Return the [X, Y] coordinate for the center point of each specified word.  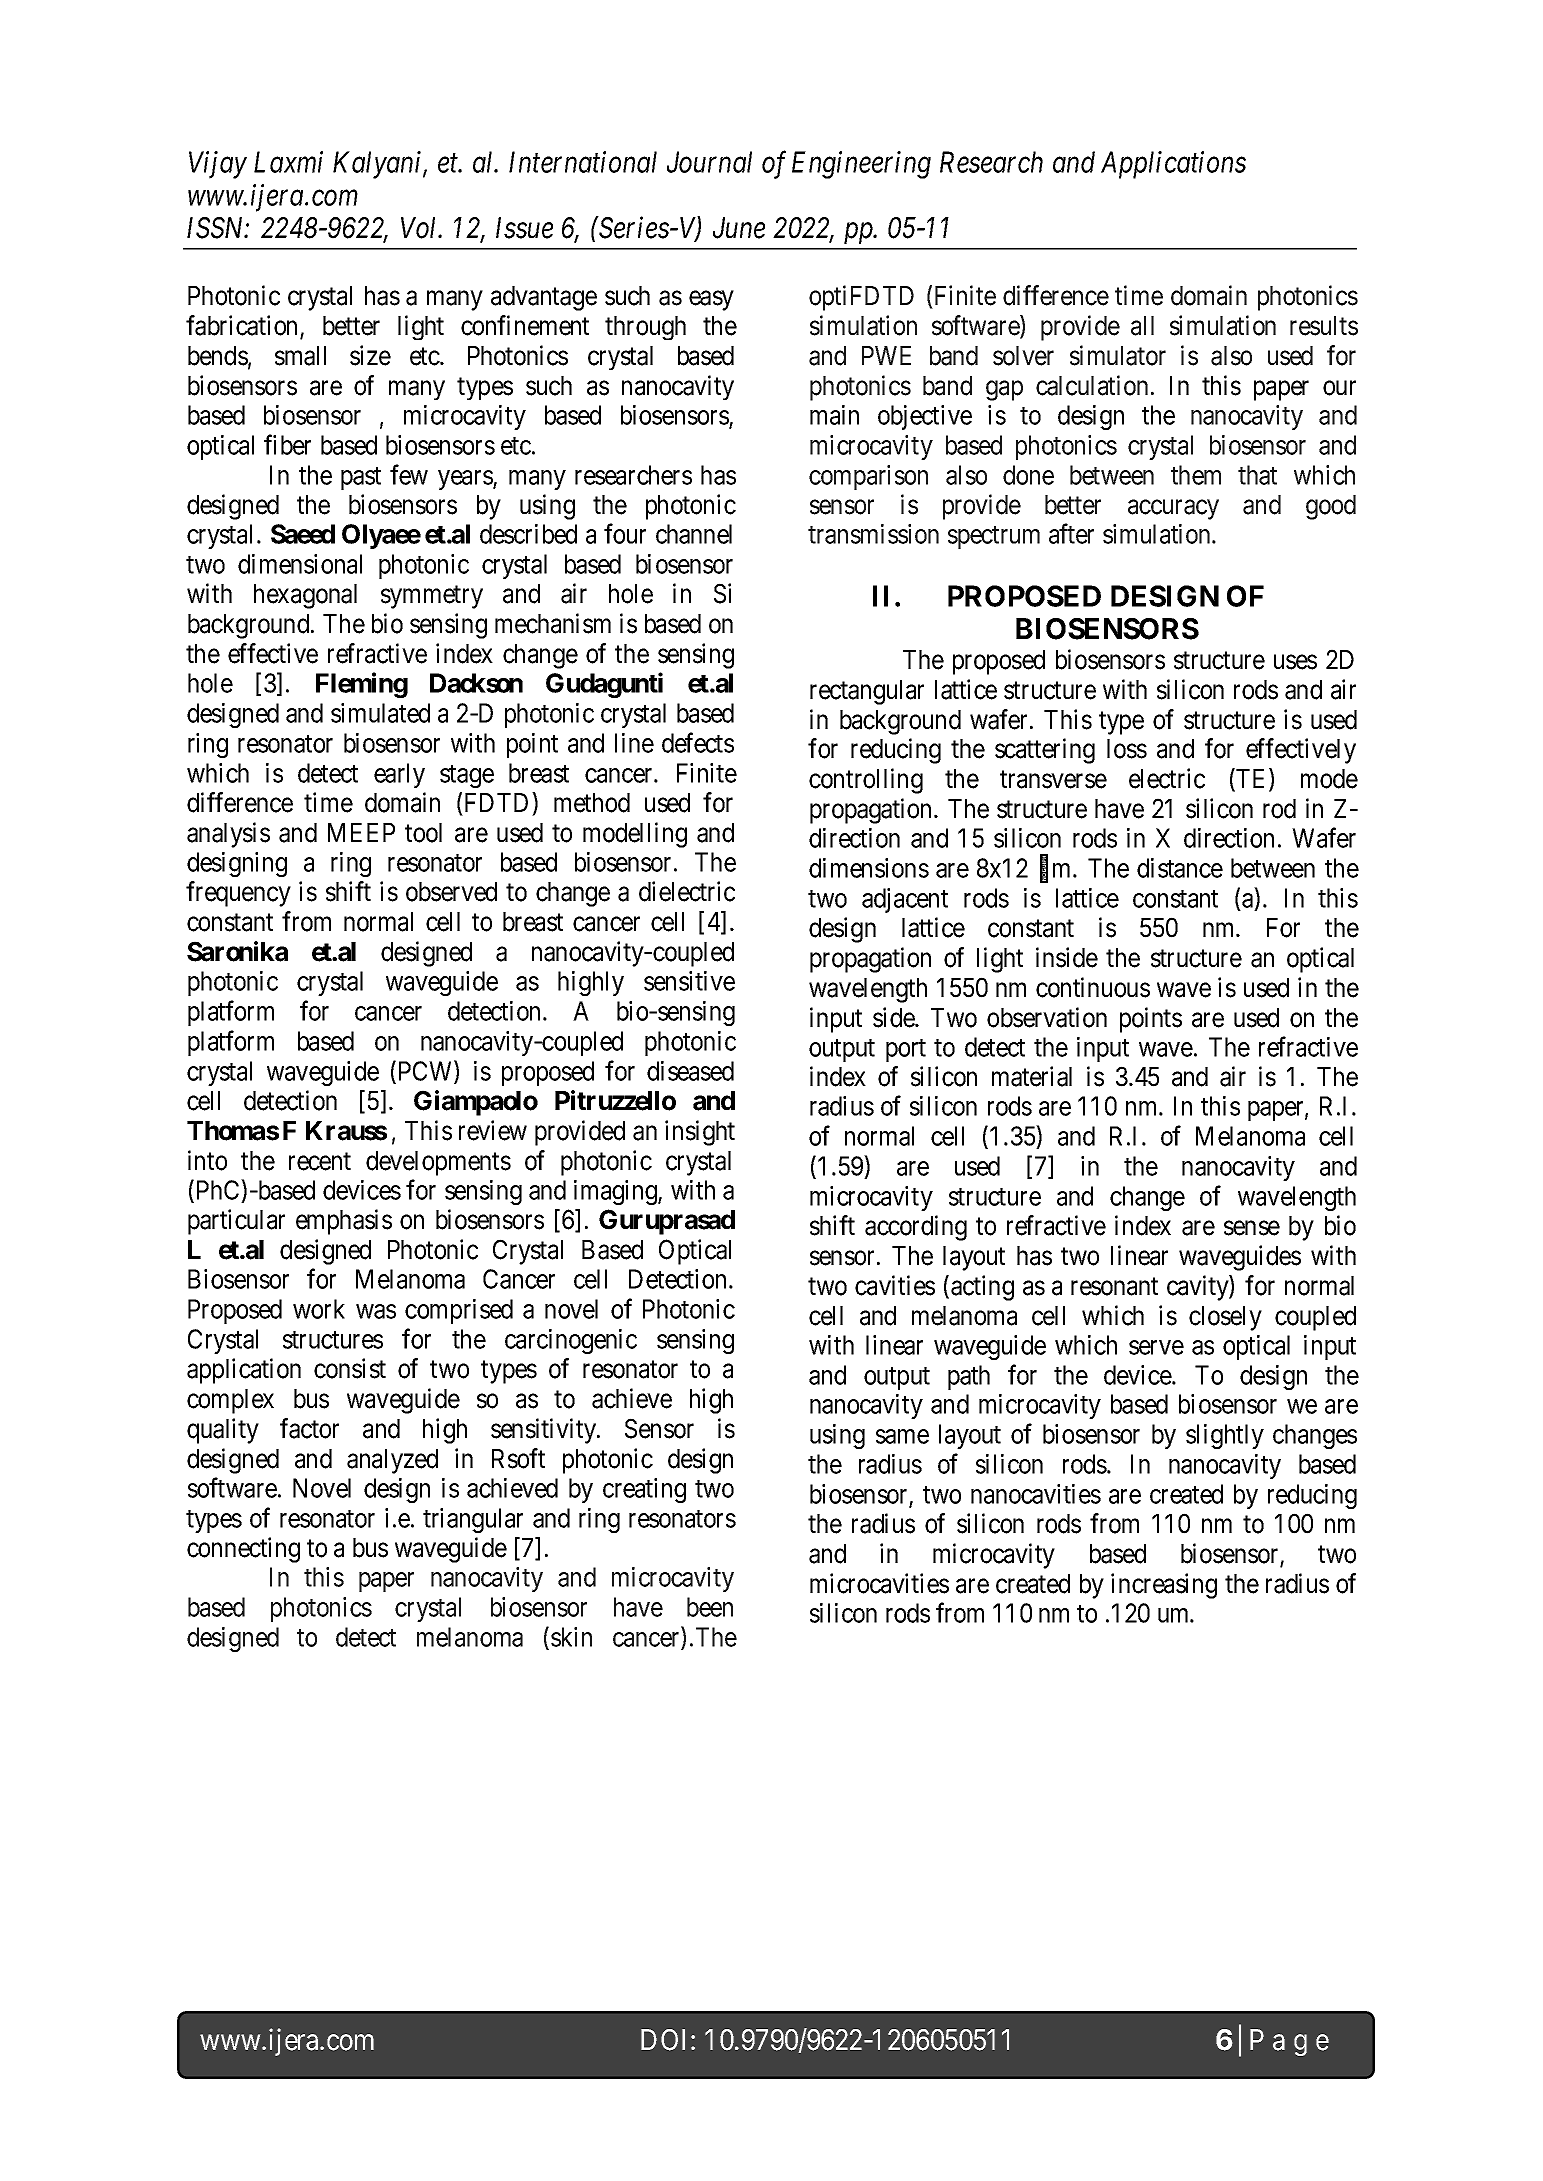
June [739, 228]
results [1324, 326]
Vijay [218, 165]
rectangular [867, 692]
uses [1295, 662]
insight [700, 1133]
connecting [243, 1550]
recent [320, 1162]
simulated [380, 713]
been [710, 1607]
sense [1252, 1228]
